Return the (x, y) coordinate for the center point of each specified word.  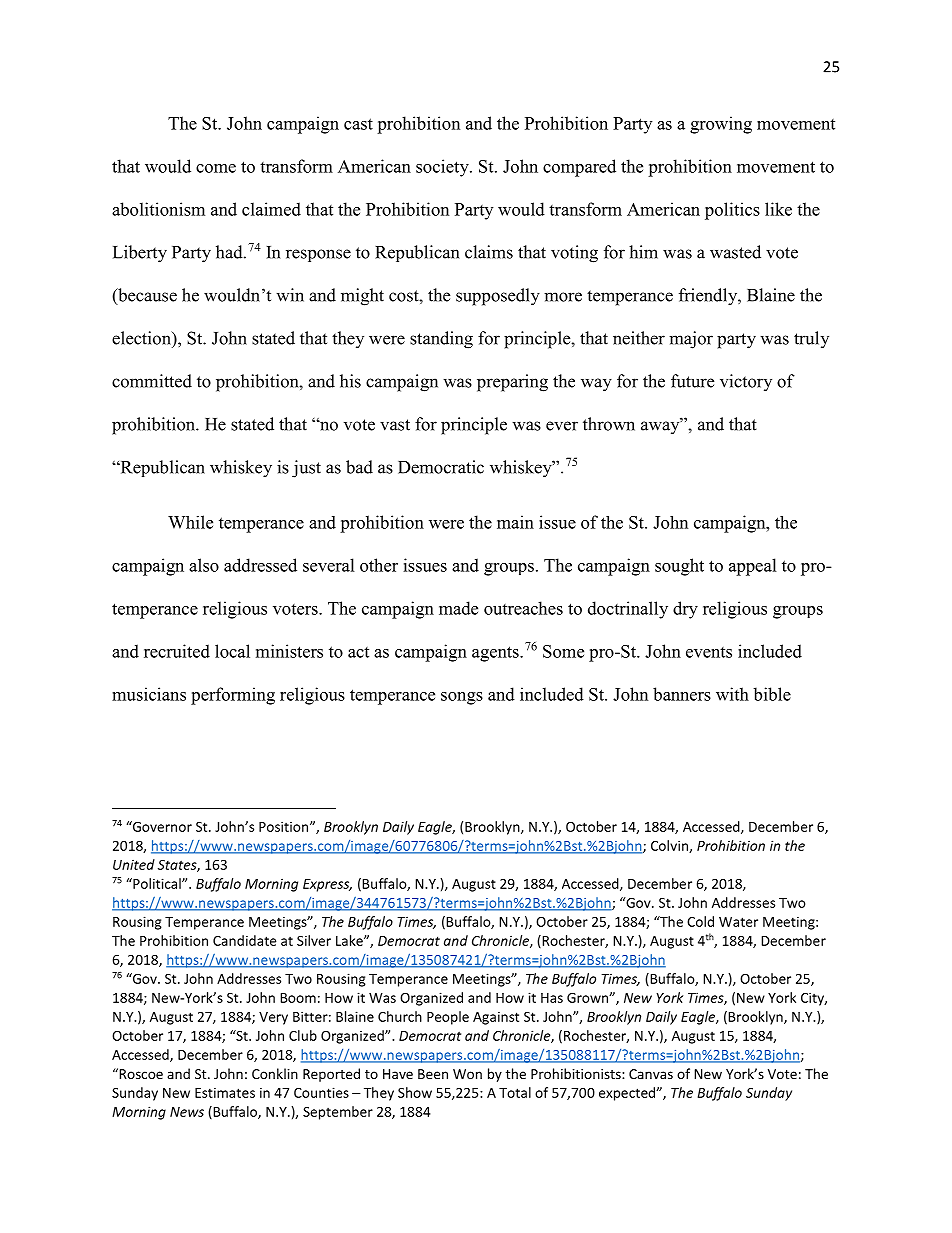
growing (721, 125)
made (458, 608)
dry (685, 610)
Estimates (225, 1092)
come (216, 168)
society (443, 168)
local (232, 651)
